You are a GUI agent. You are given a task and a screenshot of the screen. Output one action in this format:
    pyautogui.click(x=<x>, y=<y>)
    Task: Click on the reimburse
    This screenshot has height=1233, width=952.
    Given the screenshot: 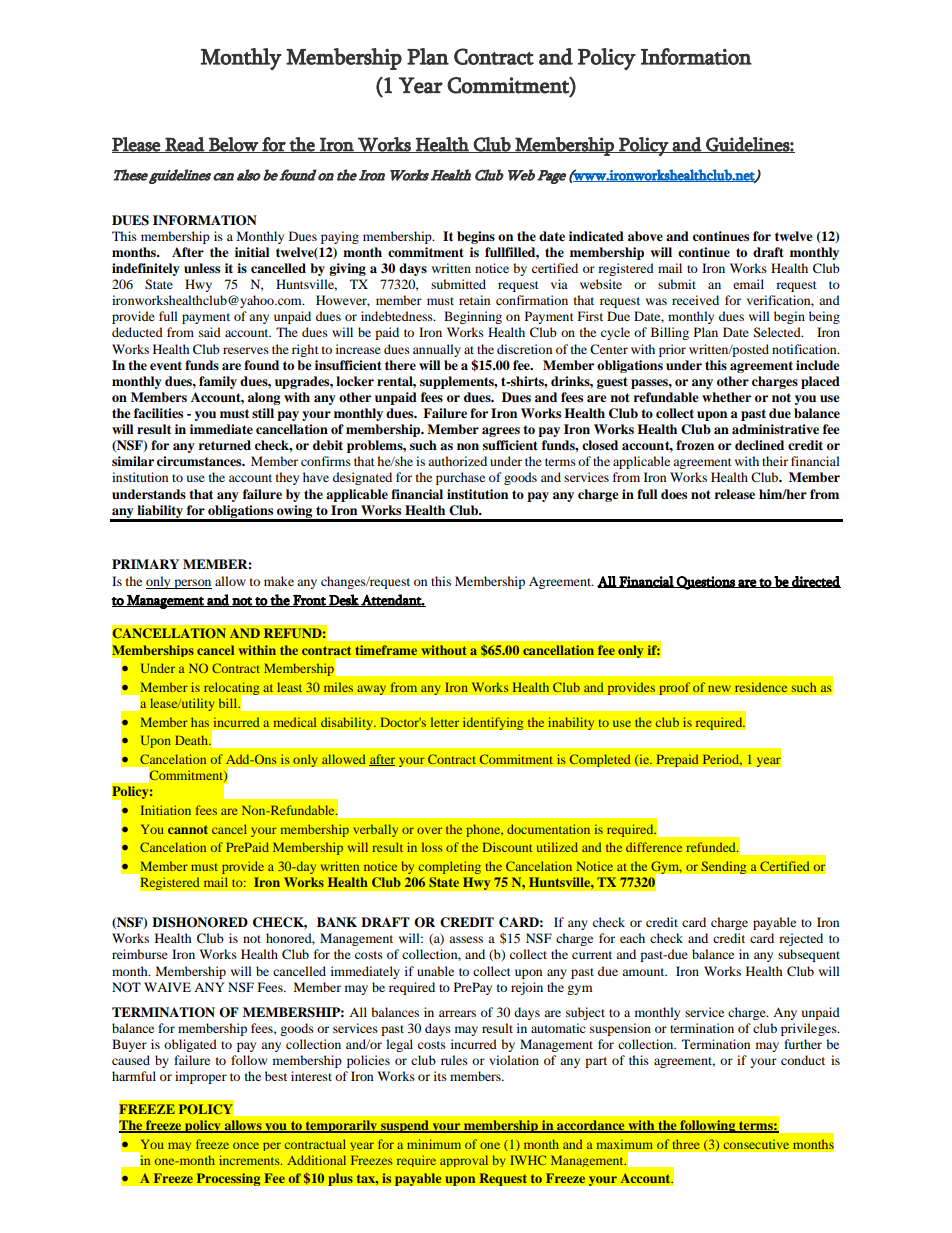 What is the action you would take?
    pyautogui.click(x=140, y=954)
